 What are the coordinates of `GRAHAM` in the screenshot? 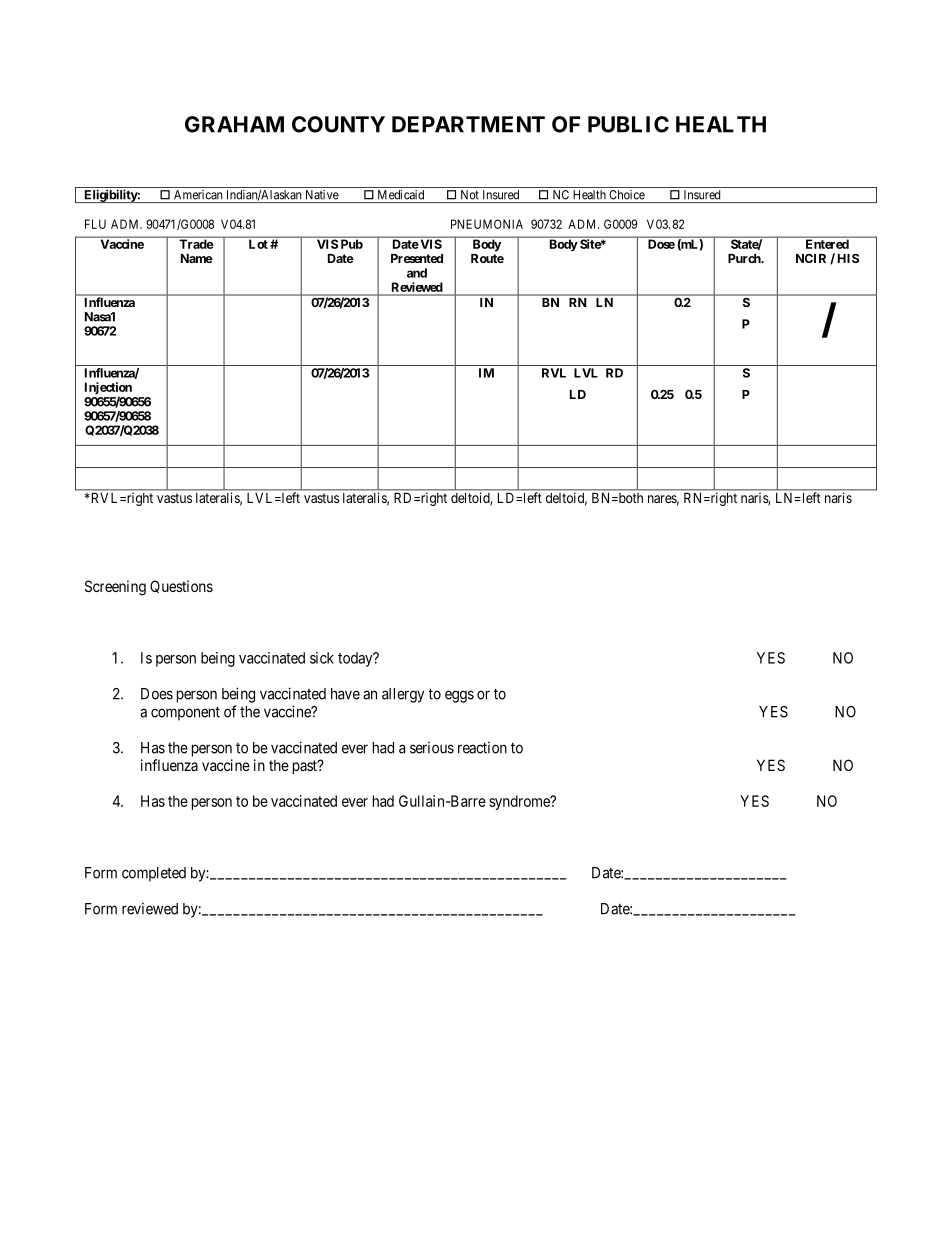 It's located at (234, 124).
